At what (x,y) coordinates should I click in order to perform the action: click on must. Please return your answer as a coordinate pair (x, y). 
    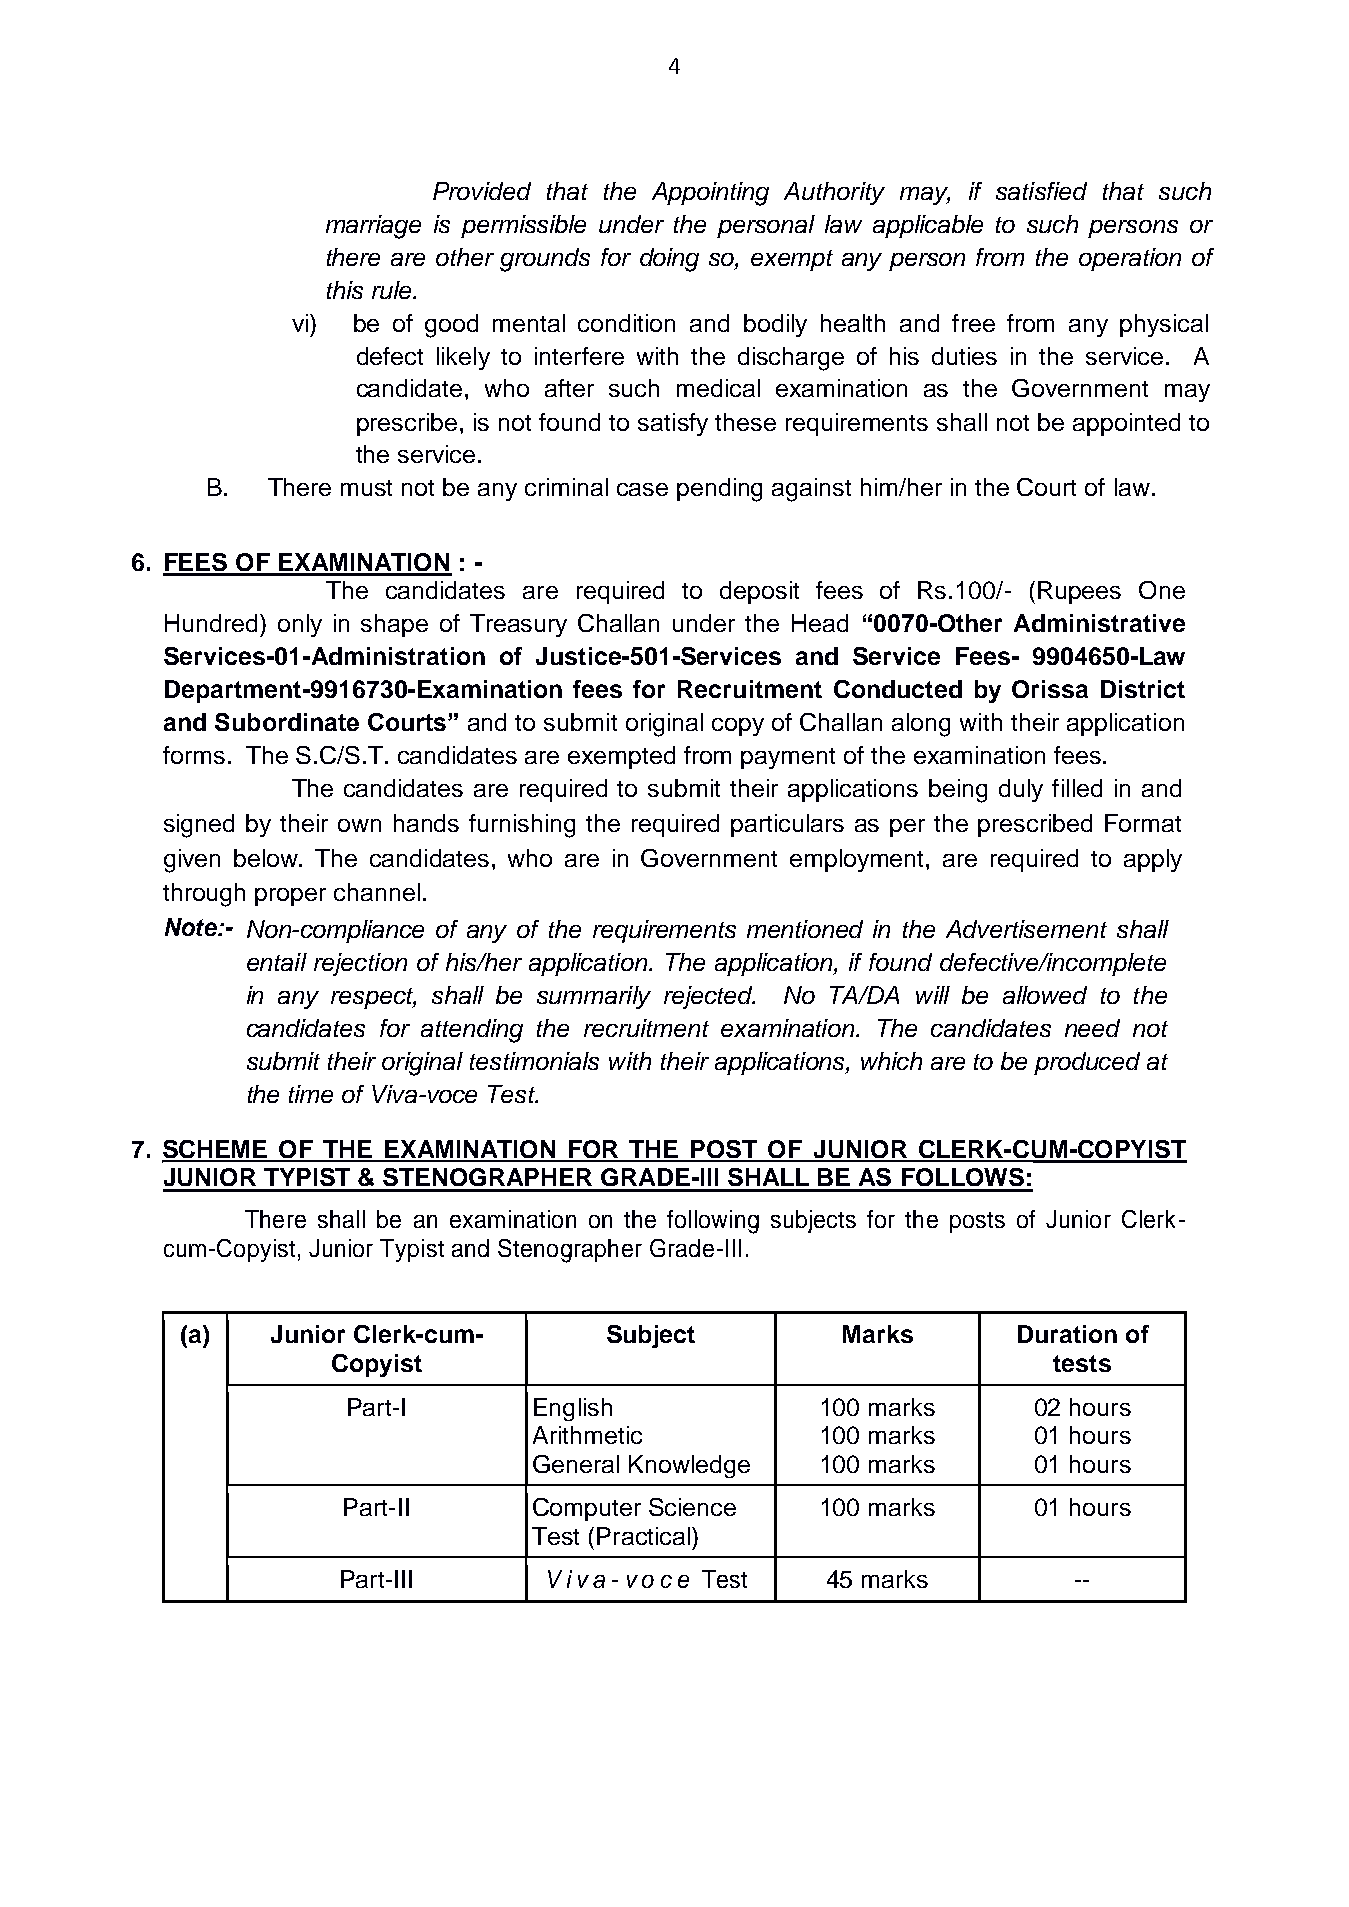
    Looking at the image, I should click on (366, 488).
